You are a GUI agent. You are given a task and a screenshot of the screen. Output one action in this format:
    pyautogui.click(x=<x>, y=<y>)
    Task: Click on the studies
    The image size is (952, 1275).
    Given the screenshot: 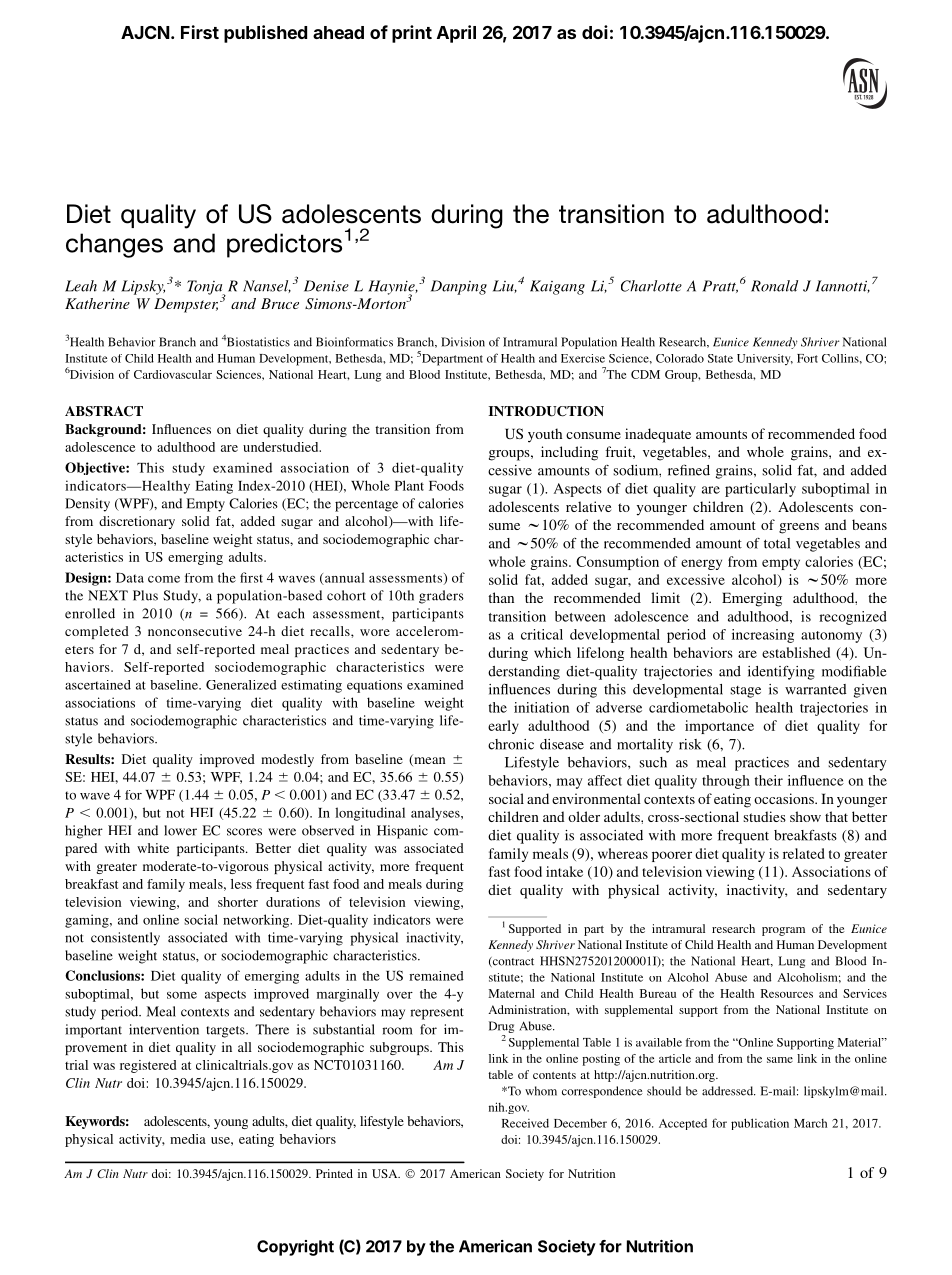 What is the action you would take?
    pyautogui.click(x=764, y=816)
